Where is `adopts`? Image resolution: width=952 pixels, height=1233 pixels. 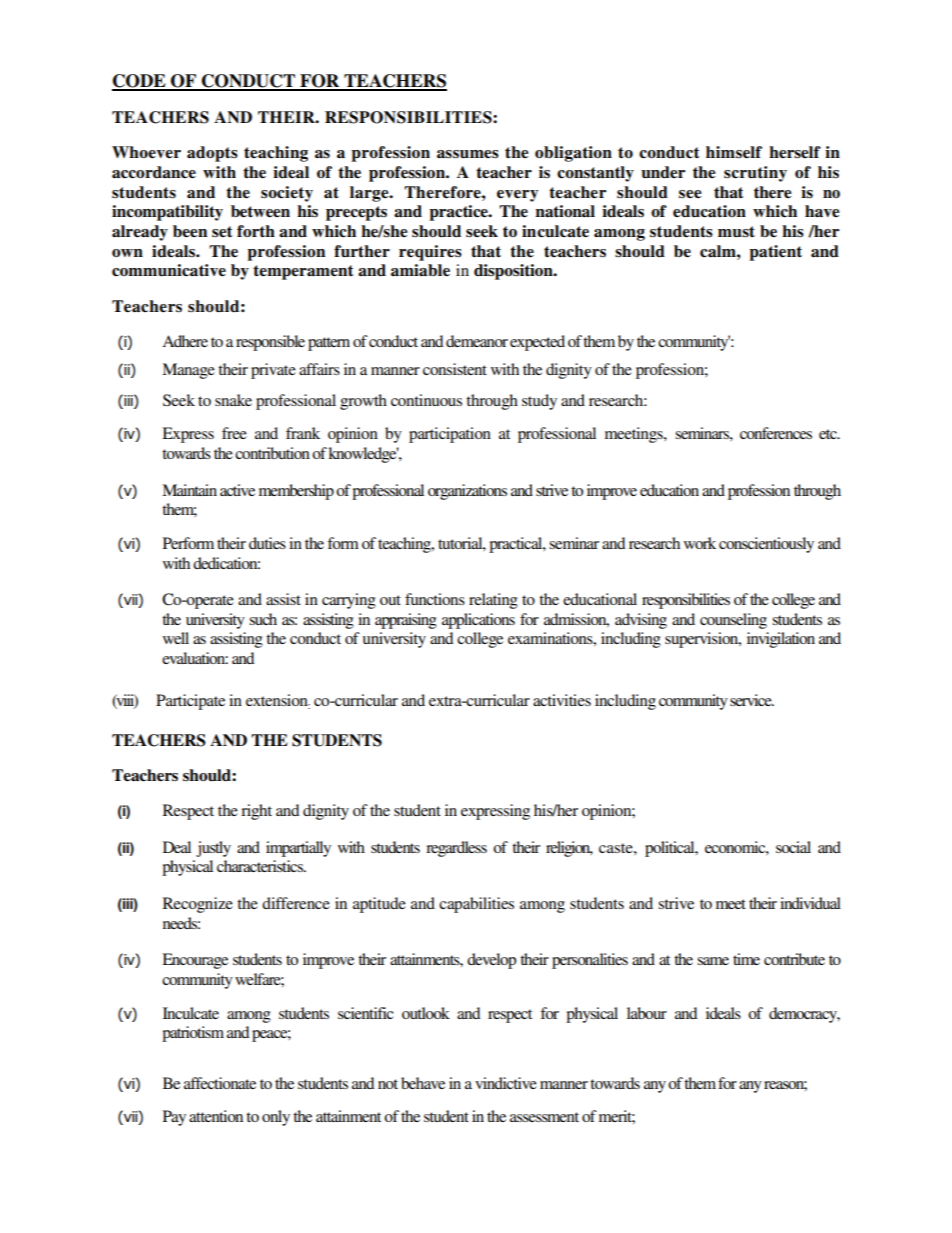 adopts is located at coordinates (212, 154).
